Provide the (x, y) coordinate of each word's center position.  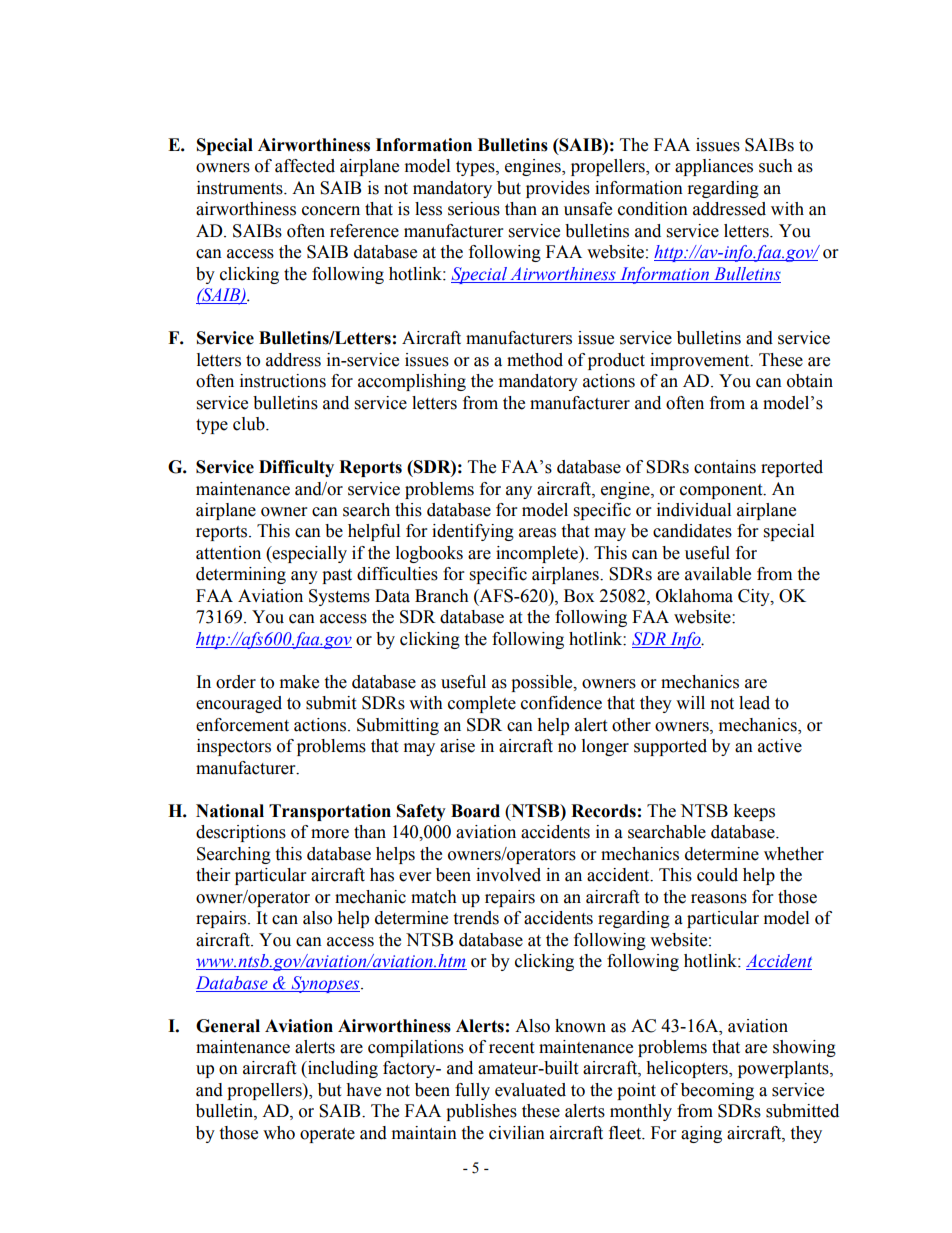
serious (474, 209)
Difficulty (296, 468)
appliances (714, 167)
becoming (717, 1091)
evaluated (530, 1090)
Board (475, 811)
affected (305, 166)
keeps (754, 812)
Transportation (330, 812)
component (722, 491)
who (279, 1133)
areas (537, 533)
